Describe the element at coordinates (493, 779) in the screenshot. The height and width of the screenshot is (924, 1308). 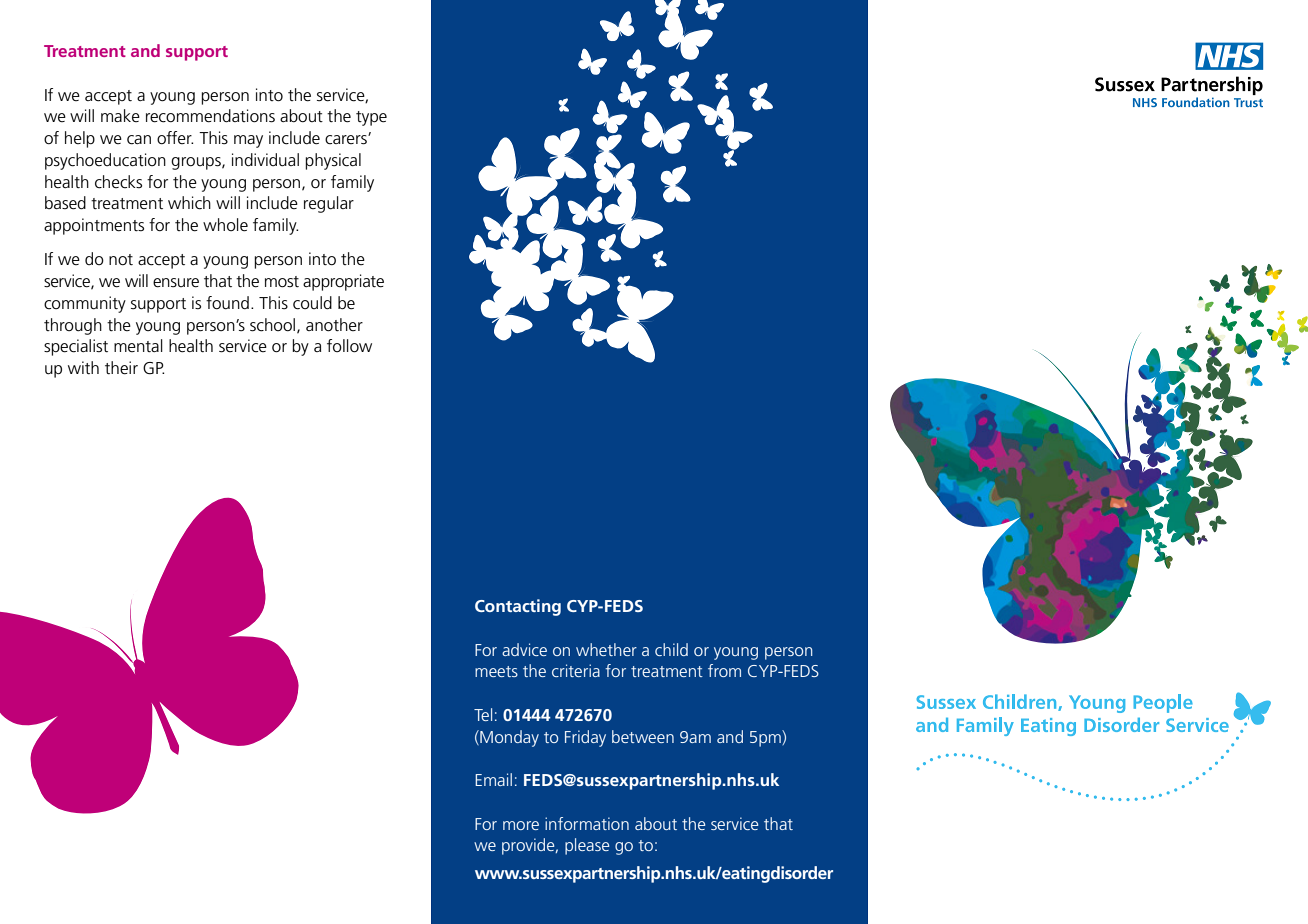
I see `Email` at that location.
